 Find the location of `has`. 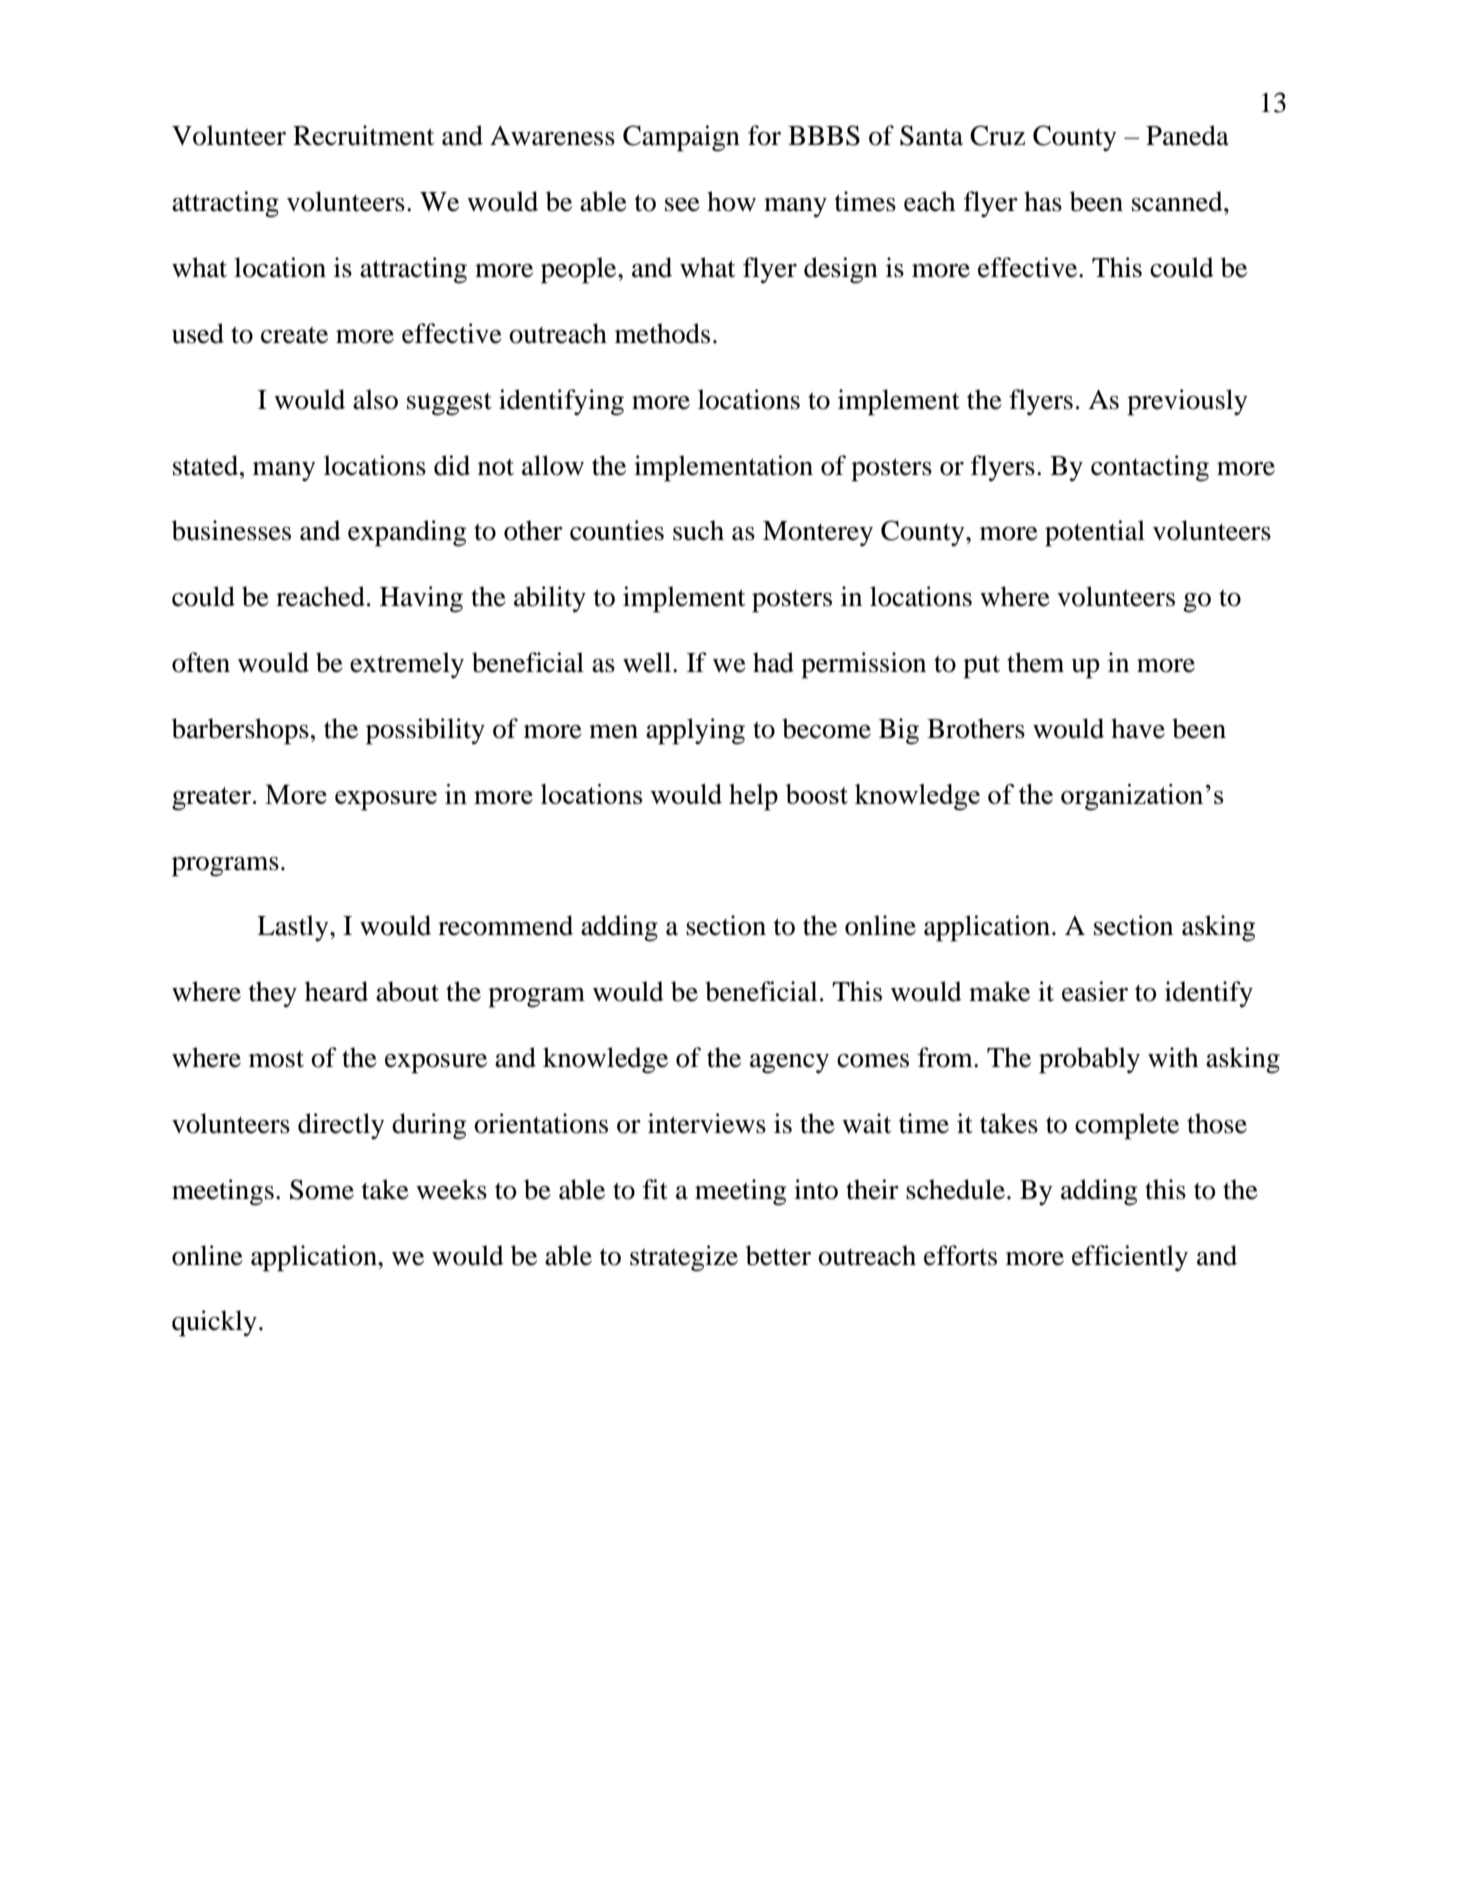

has is located at coordinates (1043, 201).
